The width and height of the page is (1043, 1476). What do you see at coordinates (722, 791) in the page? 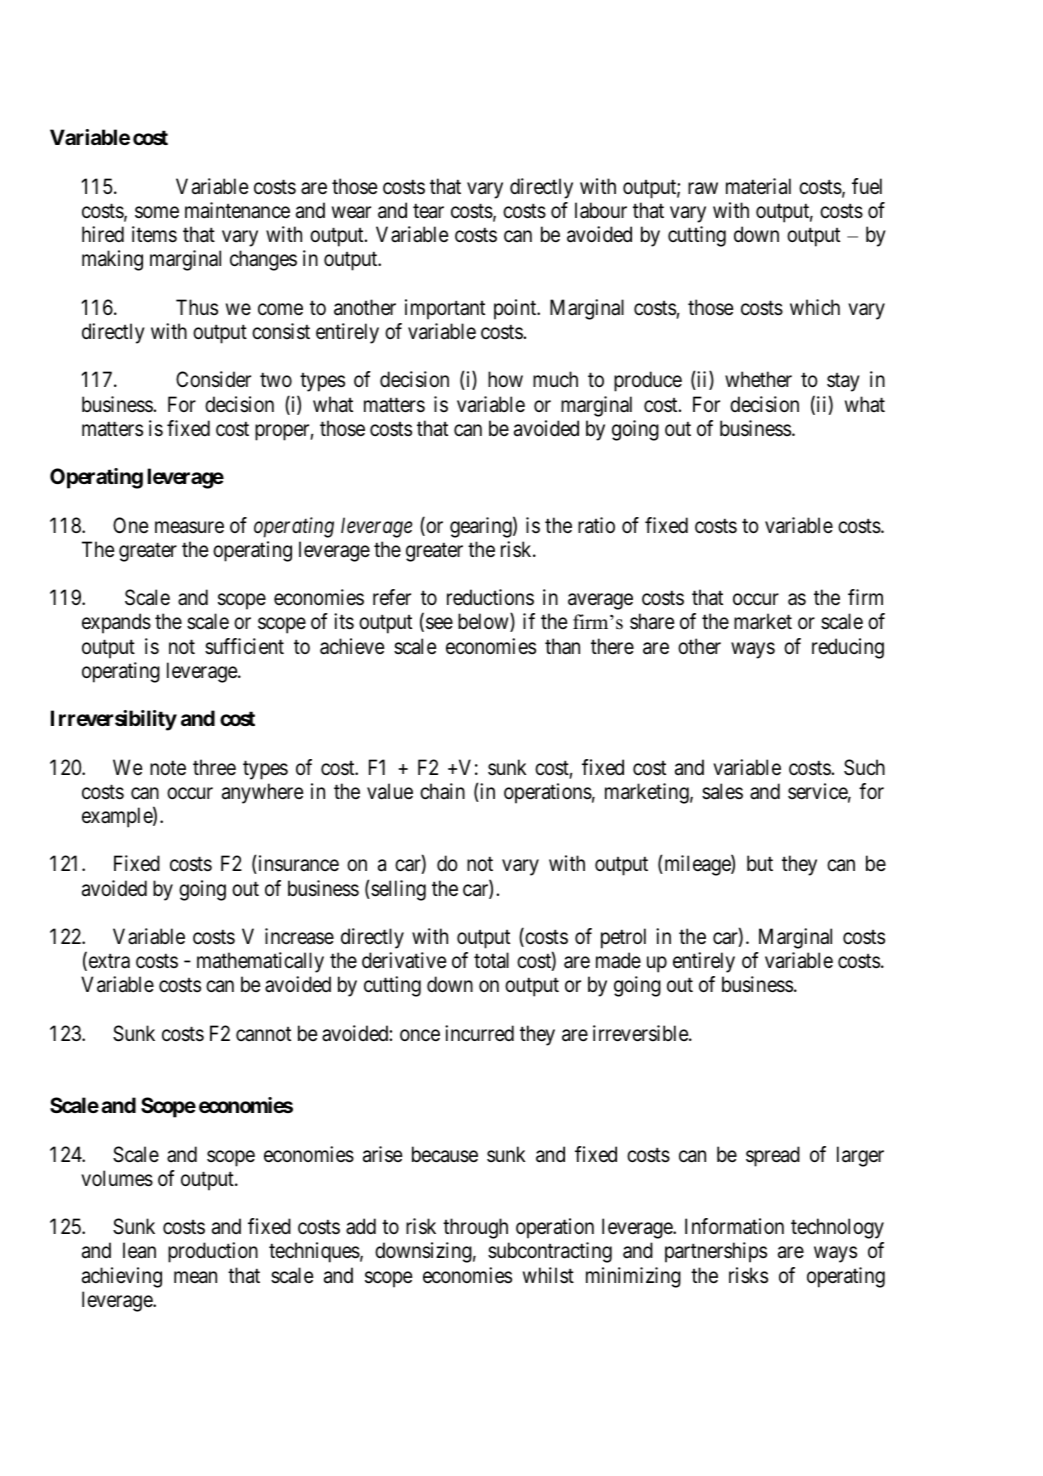
I see `sales` at bounding box center [722, 791].
